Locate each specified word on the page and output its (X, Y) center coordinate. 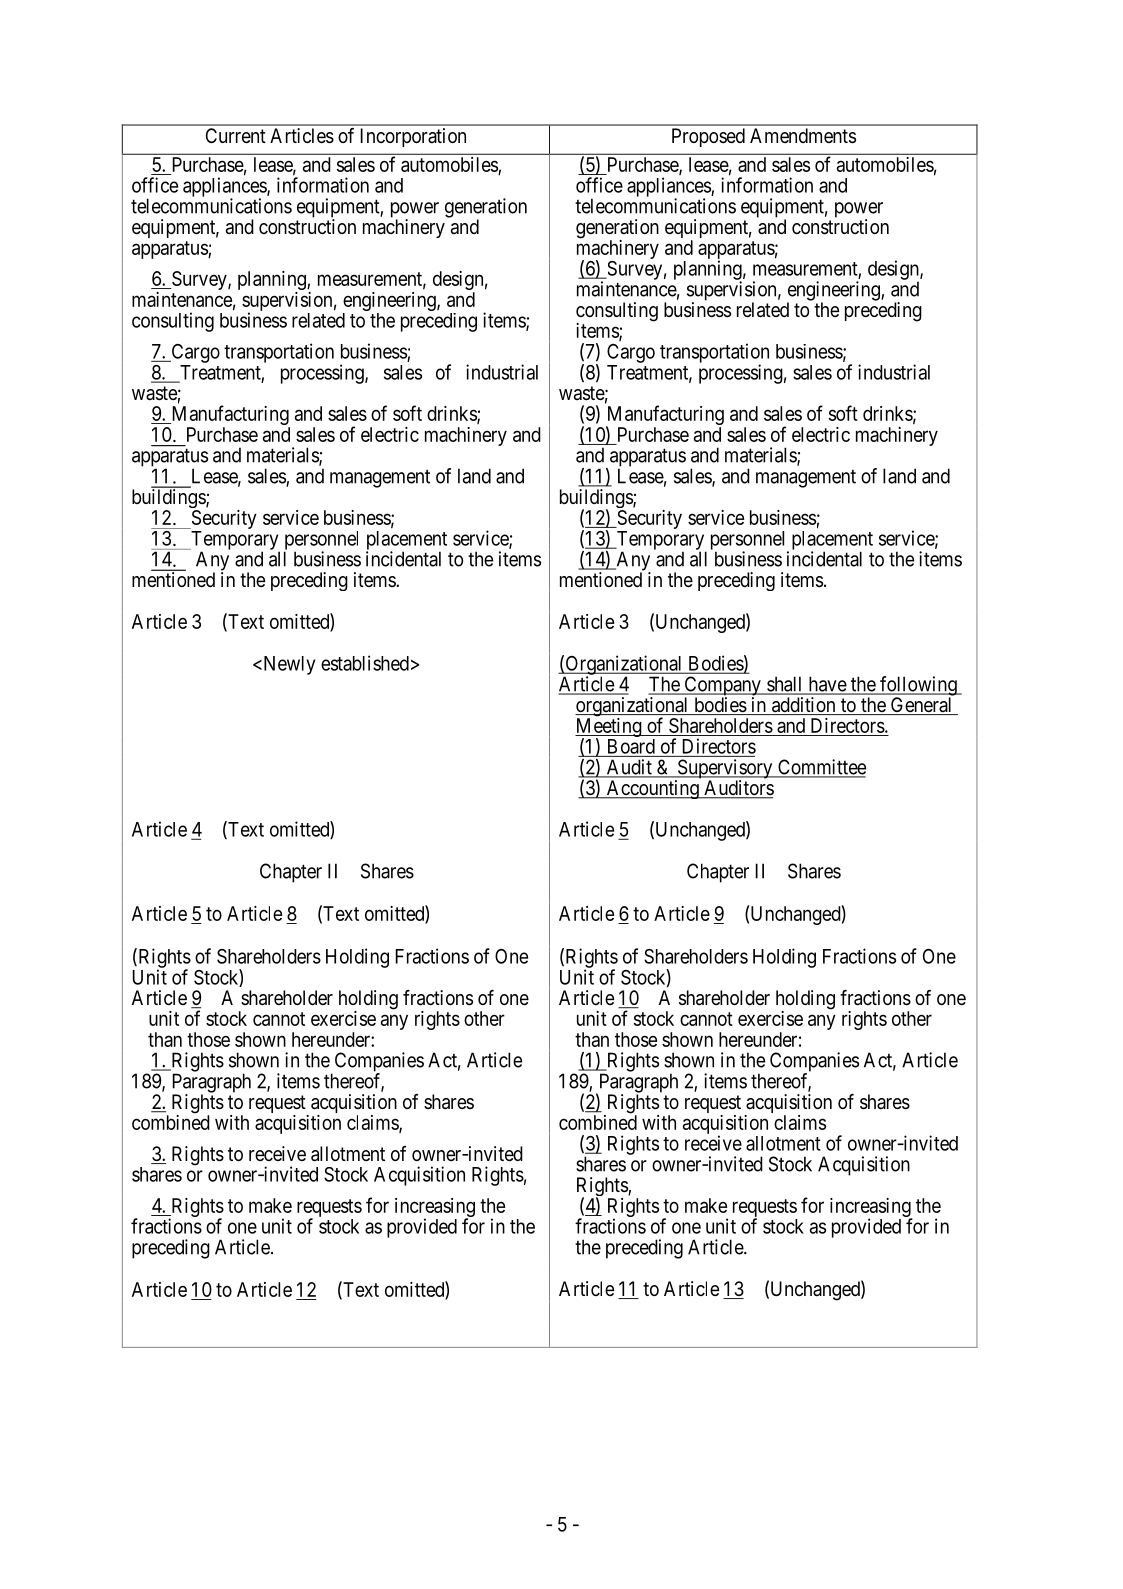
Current (236, 136)
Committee (821, 768)
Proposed (708, 137)
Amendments (803, 136)
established (365, 663)
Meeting (609, 729)
